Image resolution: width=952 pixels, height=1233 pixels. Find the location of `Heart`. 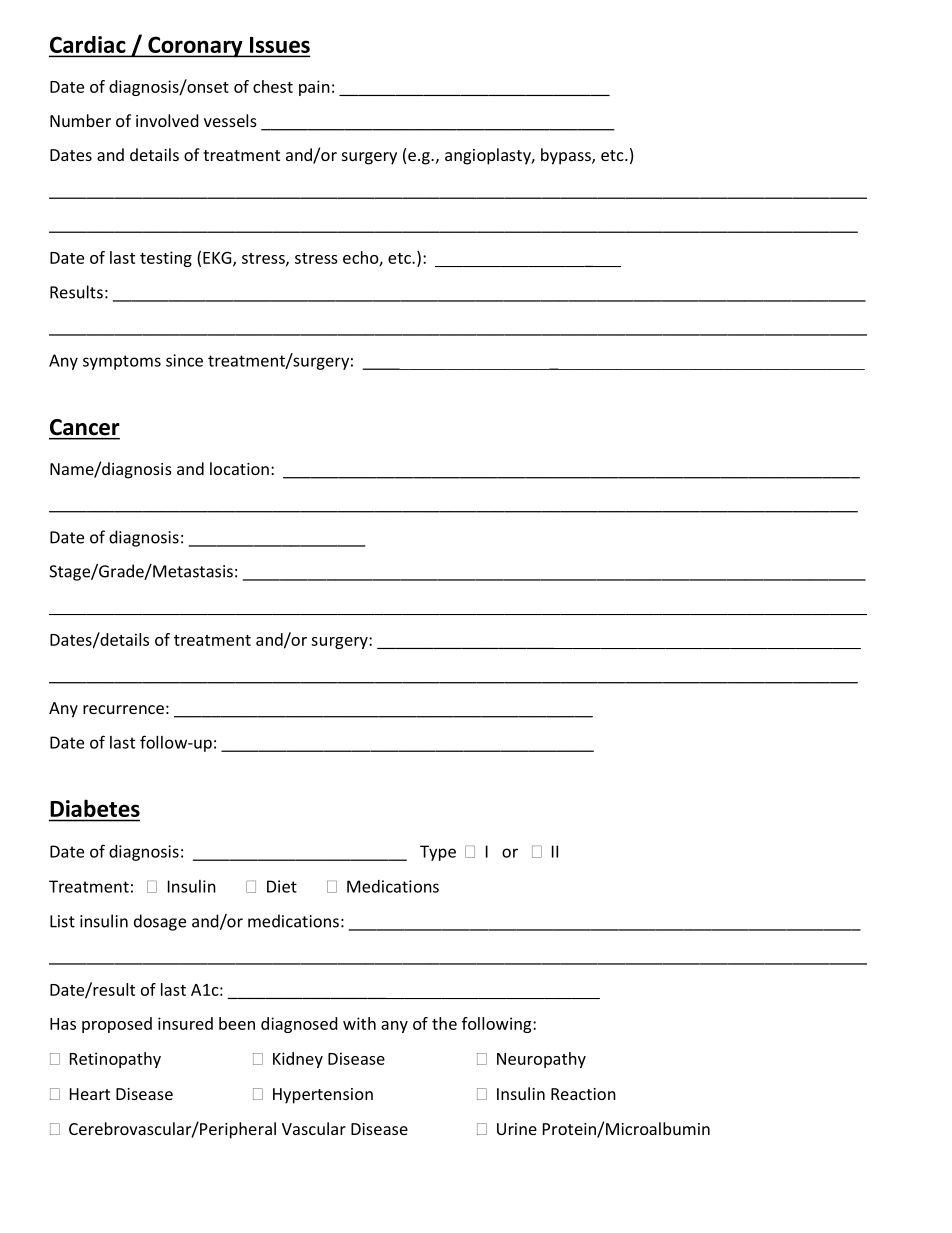

Heart is located at coordinates (90, 1094).
